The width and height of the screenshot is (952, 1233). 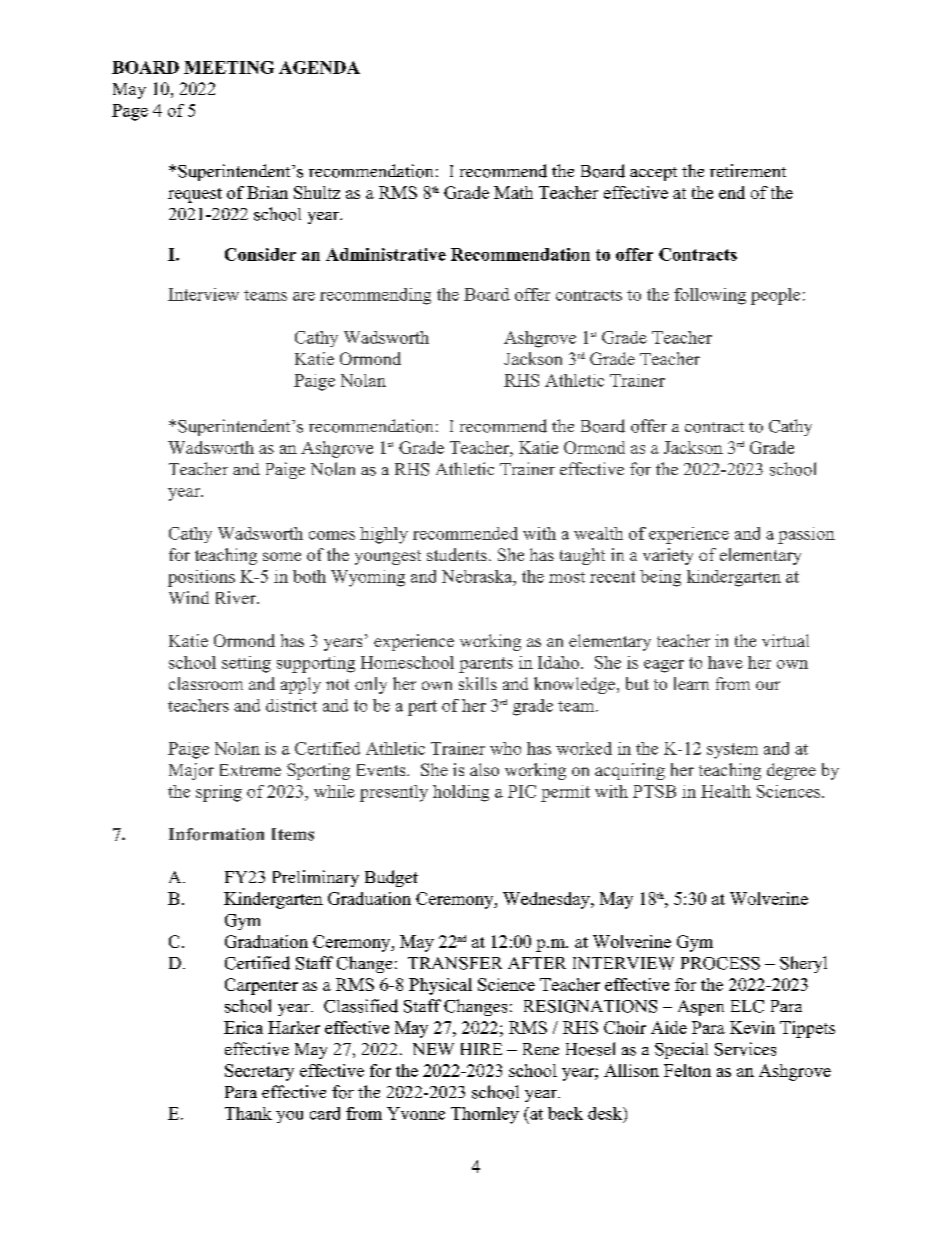 I want to click on Secretary, so click(x=259, y=1072).
